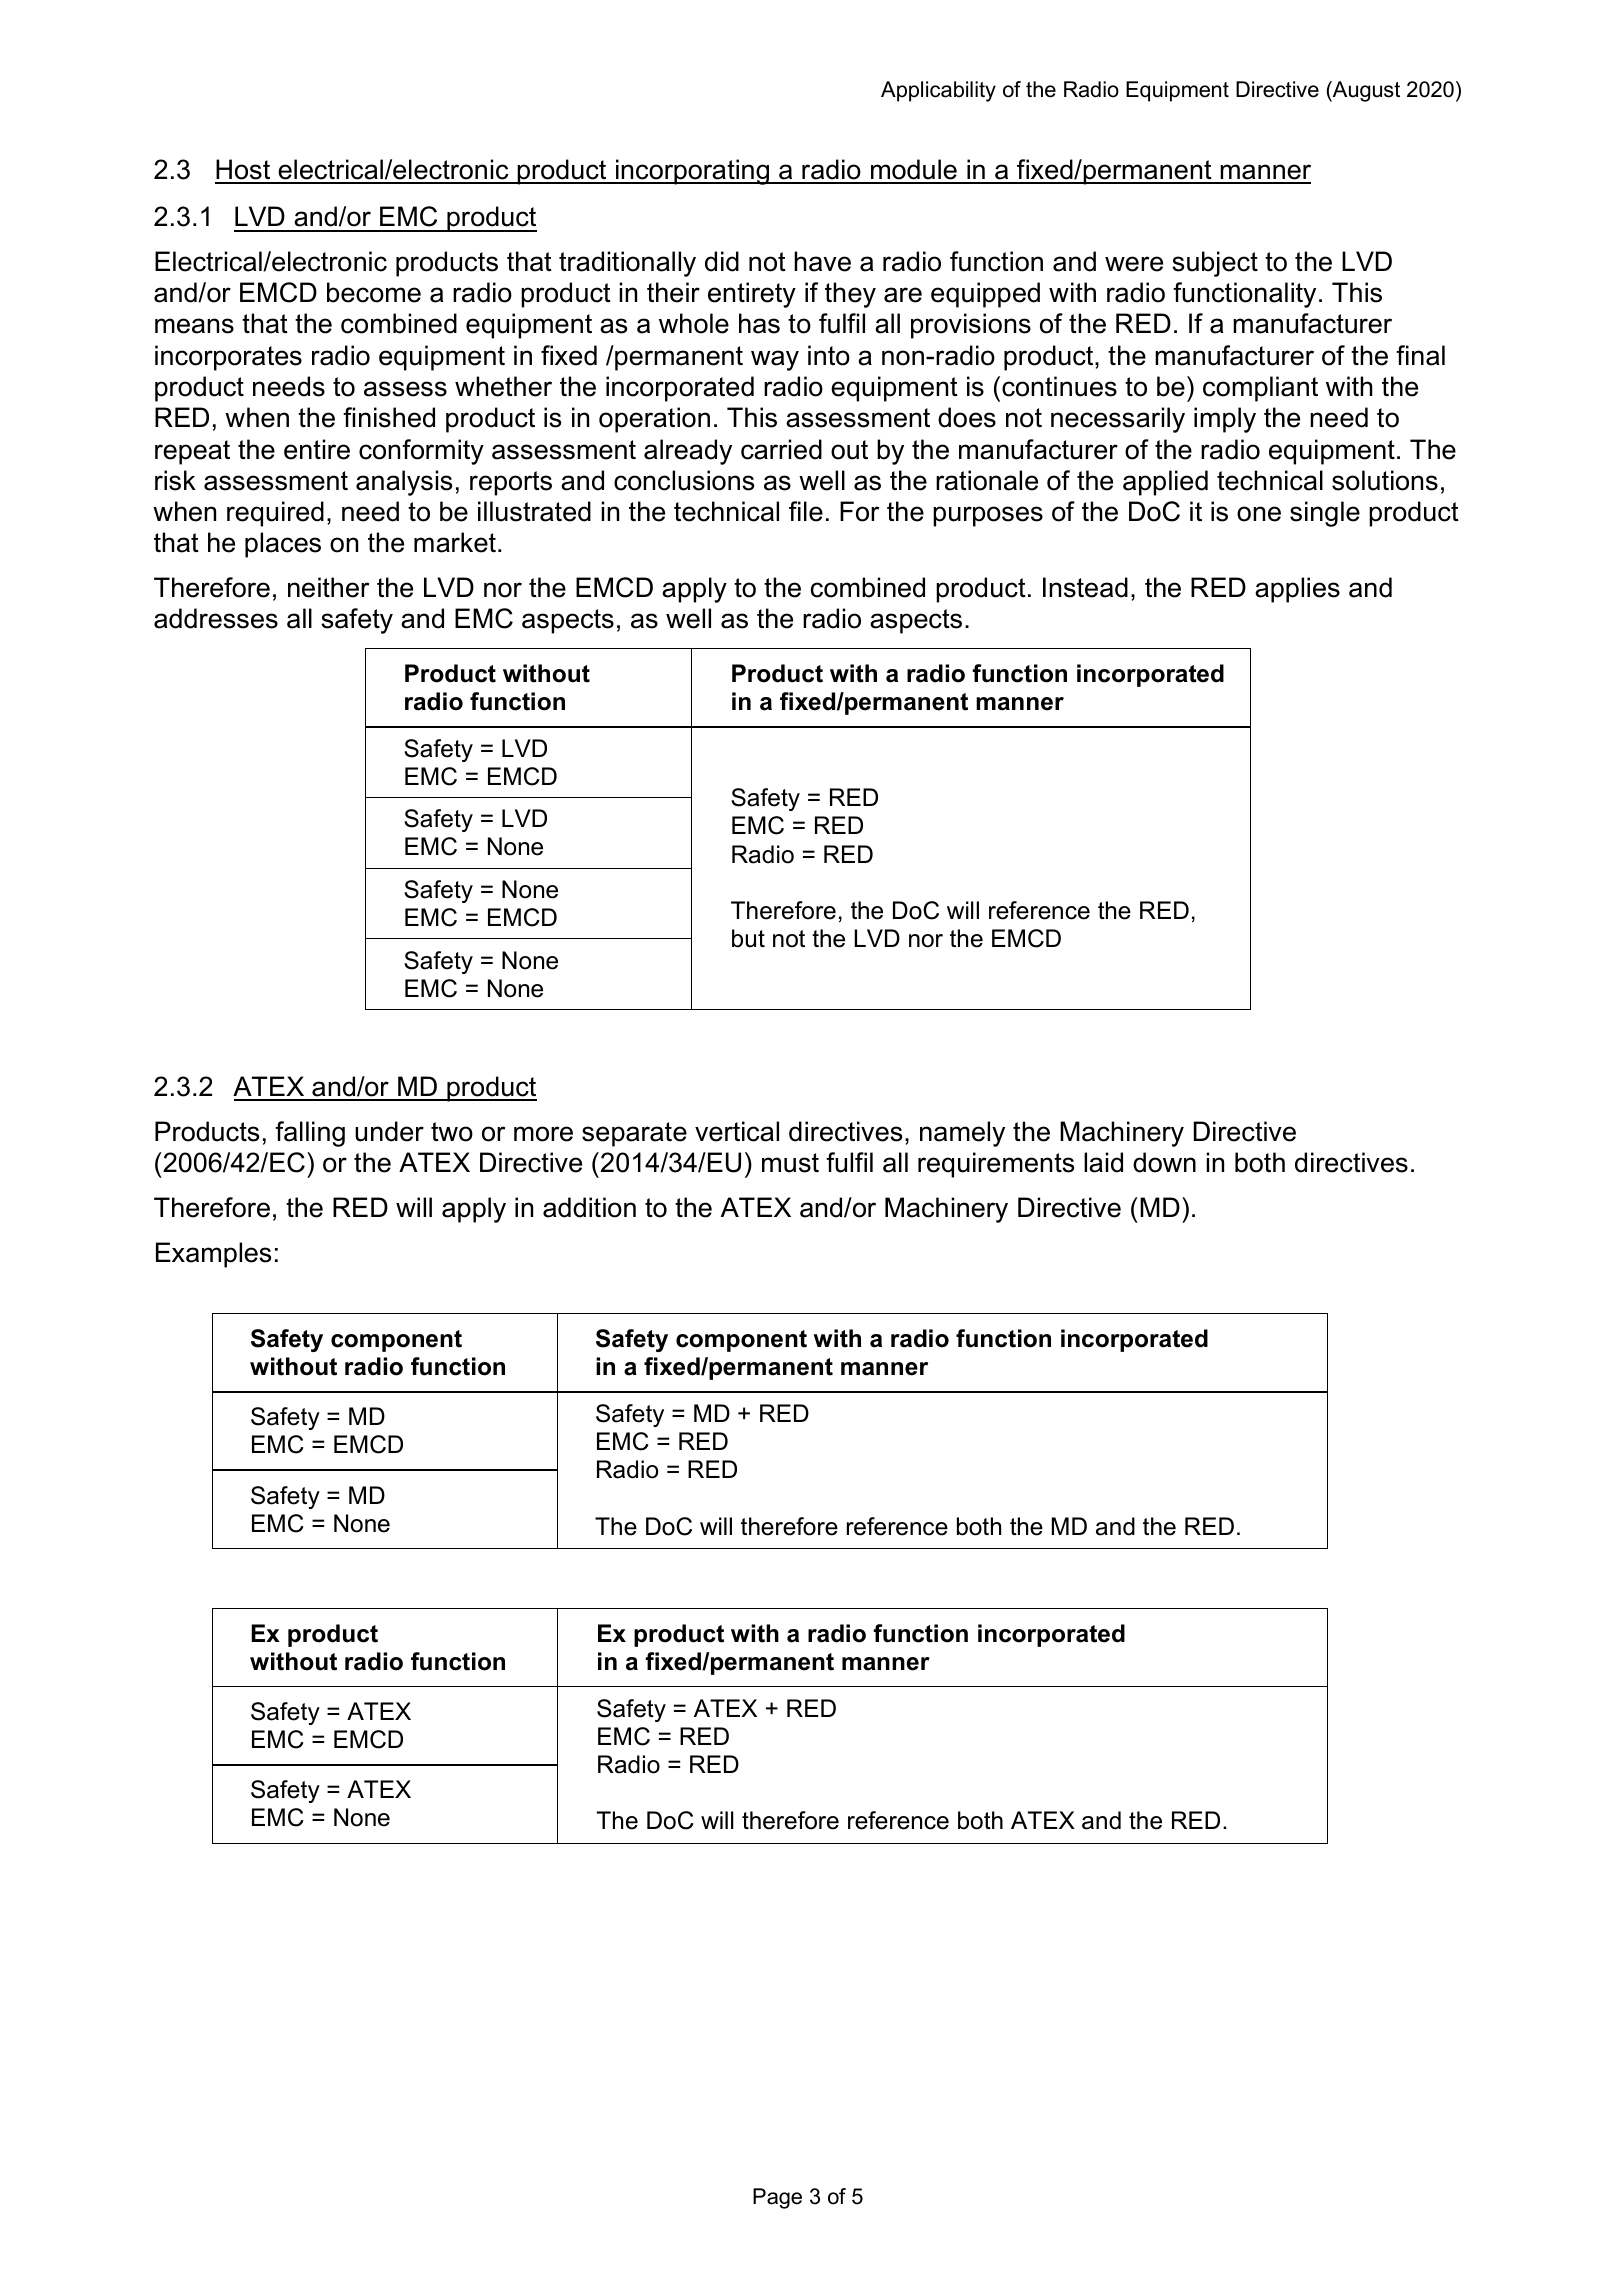 This document has height=2286, width=1616. Describe the element at coordinates (693, 172) in the document. I see `incorporating` at that location.
